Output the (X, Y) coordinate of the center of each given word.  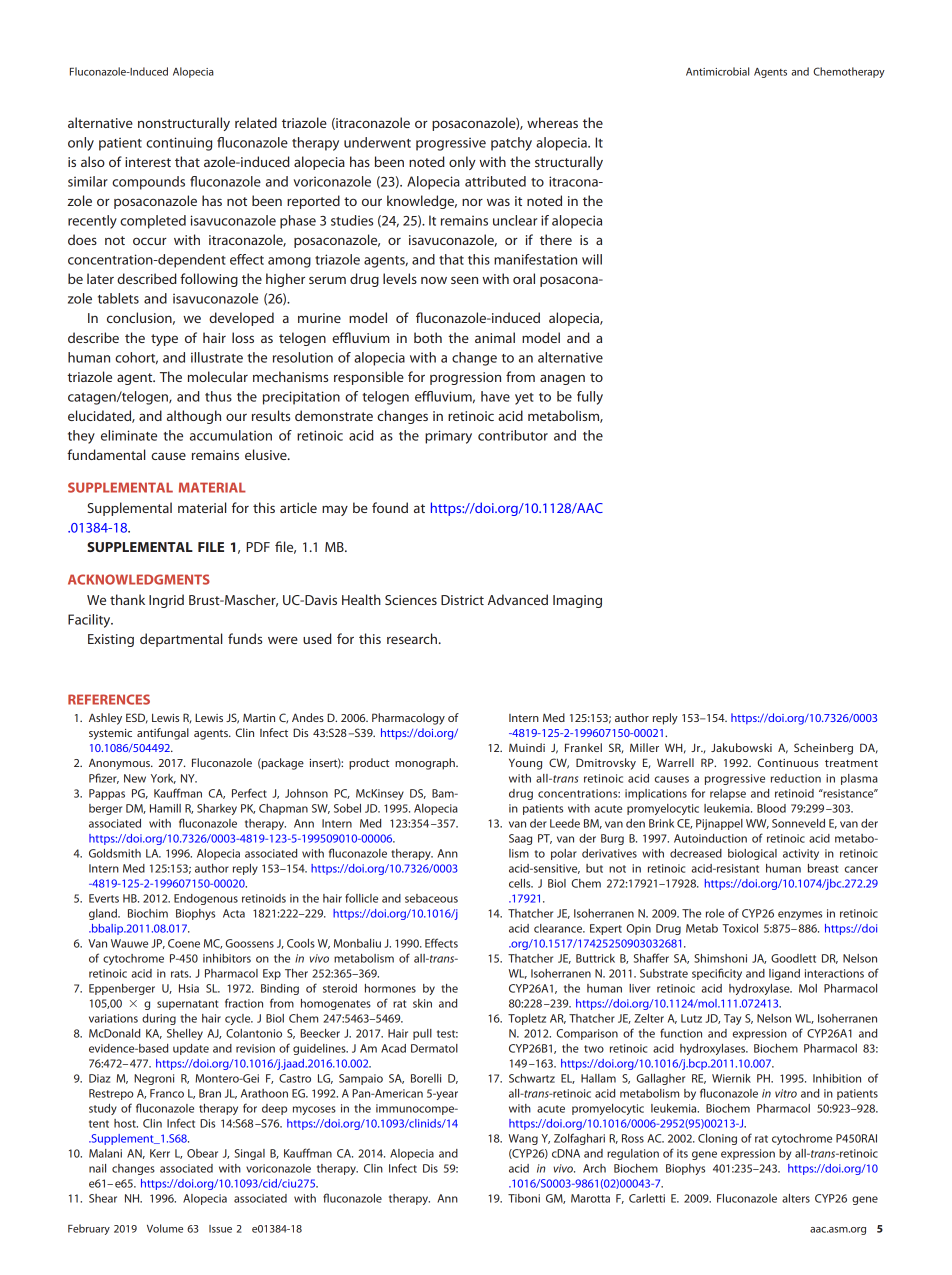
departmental (181, 640)
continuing (179, 144)
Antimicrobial (717, 71)
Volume (165, 1228)
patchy (511, 144)
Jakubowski (741, 747)
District (462, 600)
